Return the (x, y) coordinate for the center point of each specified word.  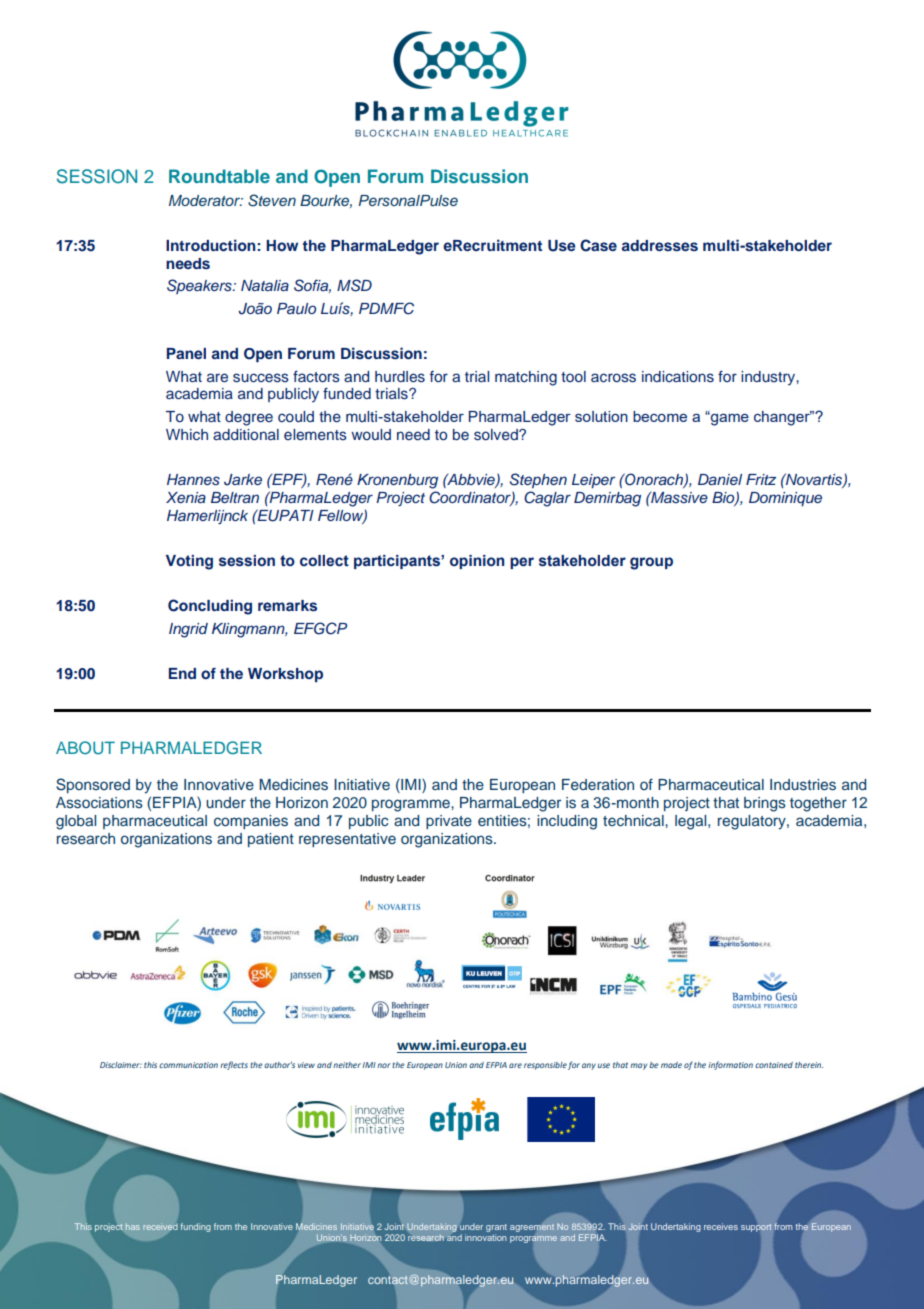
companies (251, 822)
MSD (354, 285)
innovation (486, 1237)
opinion (477, 562)
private (449, 822)
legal (692, 822)
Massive (678, 497)
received (160, 1227)
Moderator (206, 200)
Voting (189, 562)
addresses (660, 246)
